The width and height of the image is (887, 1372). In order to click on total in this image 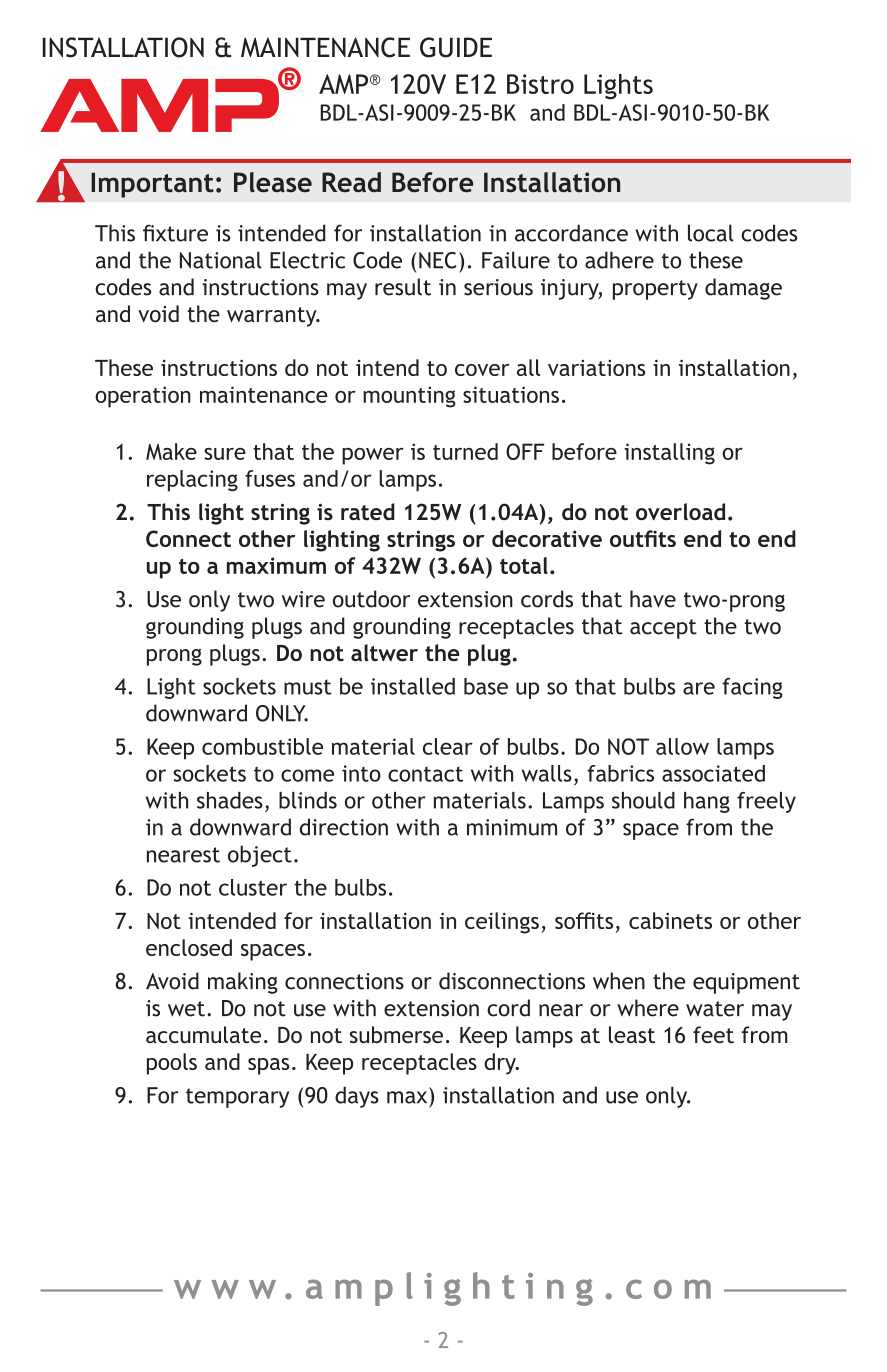, I will do `click(524, 565)`.
